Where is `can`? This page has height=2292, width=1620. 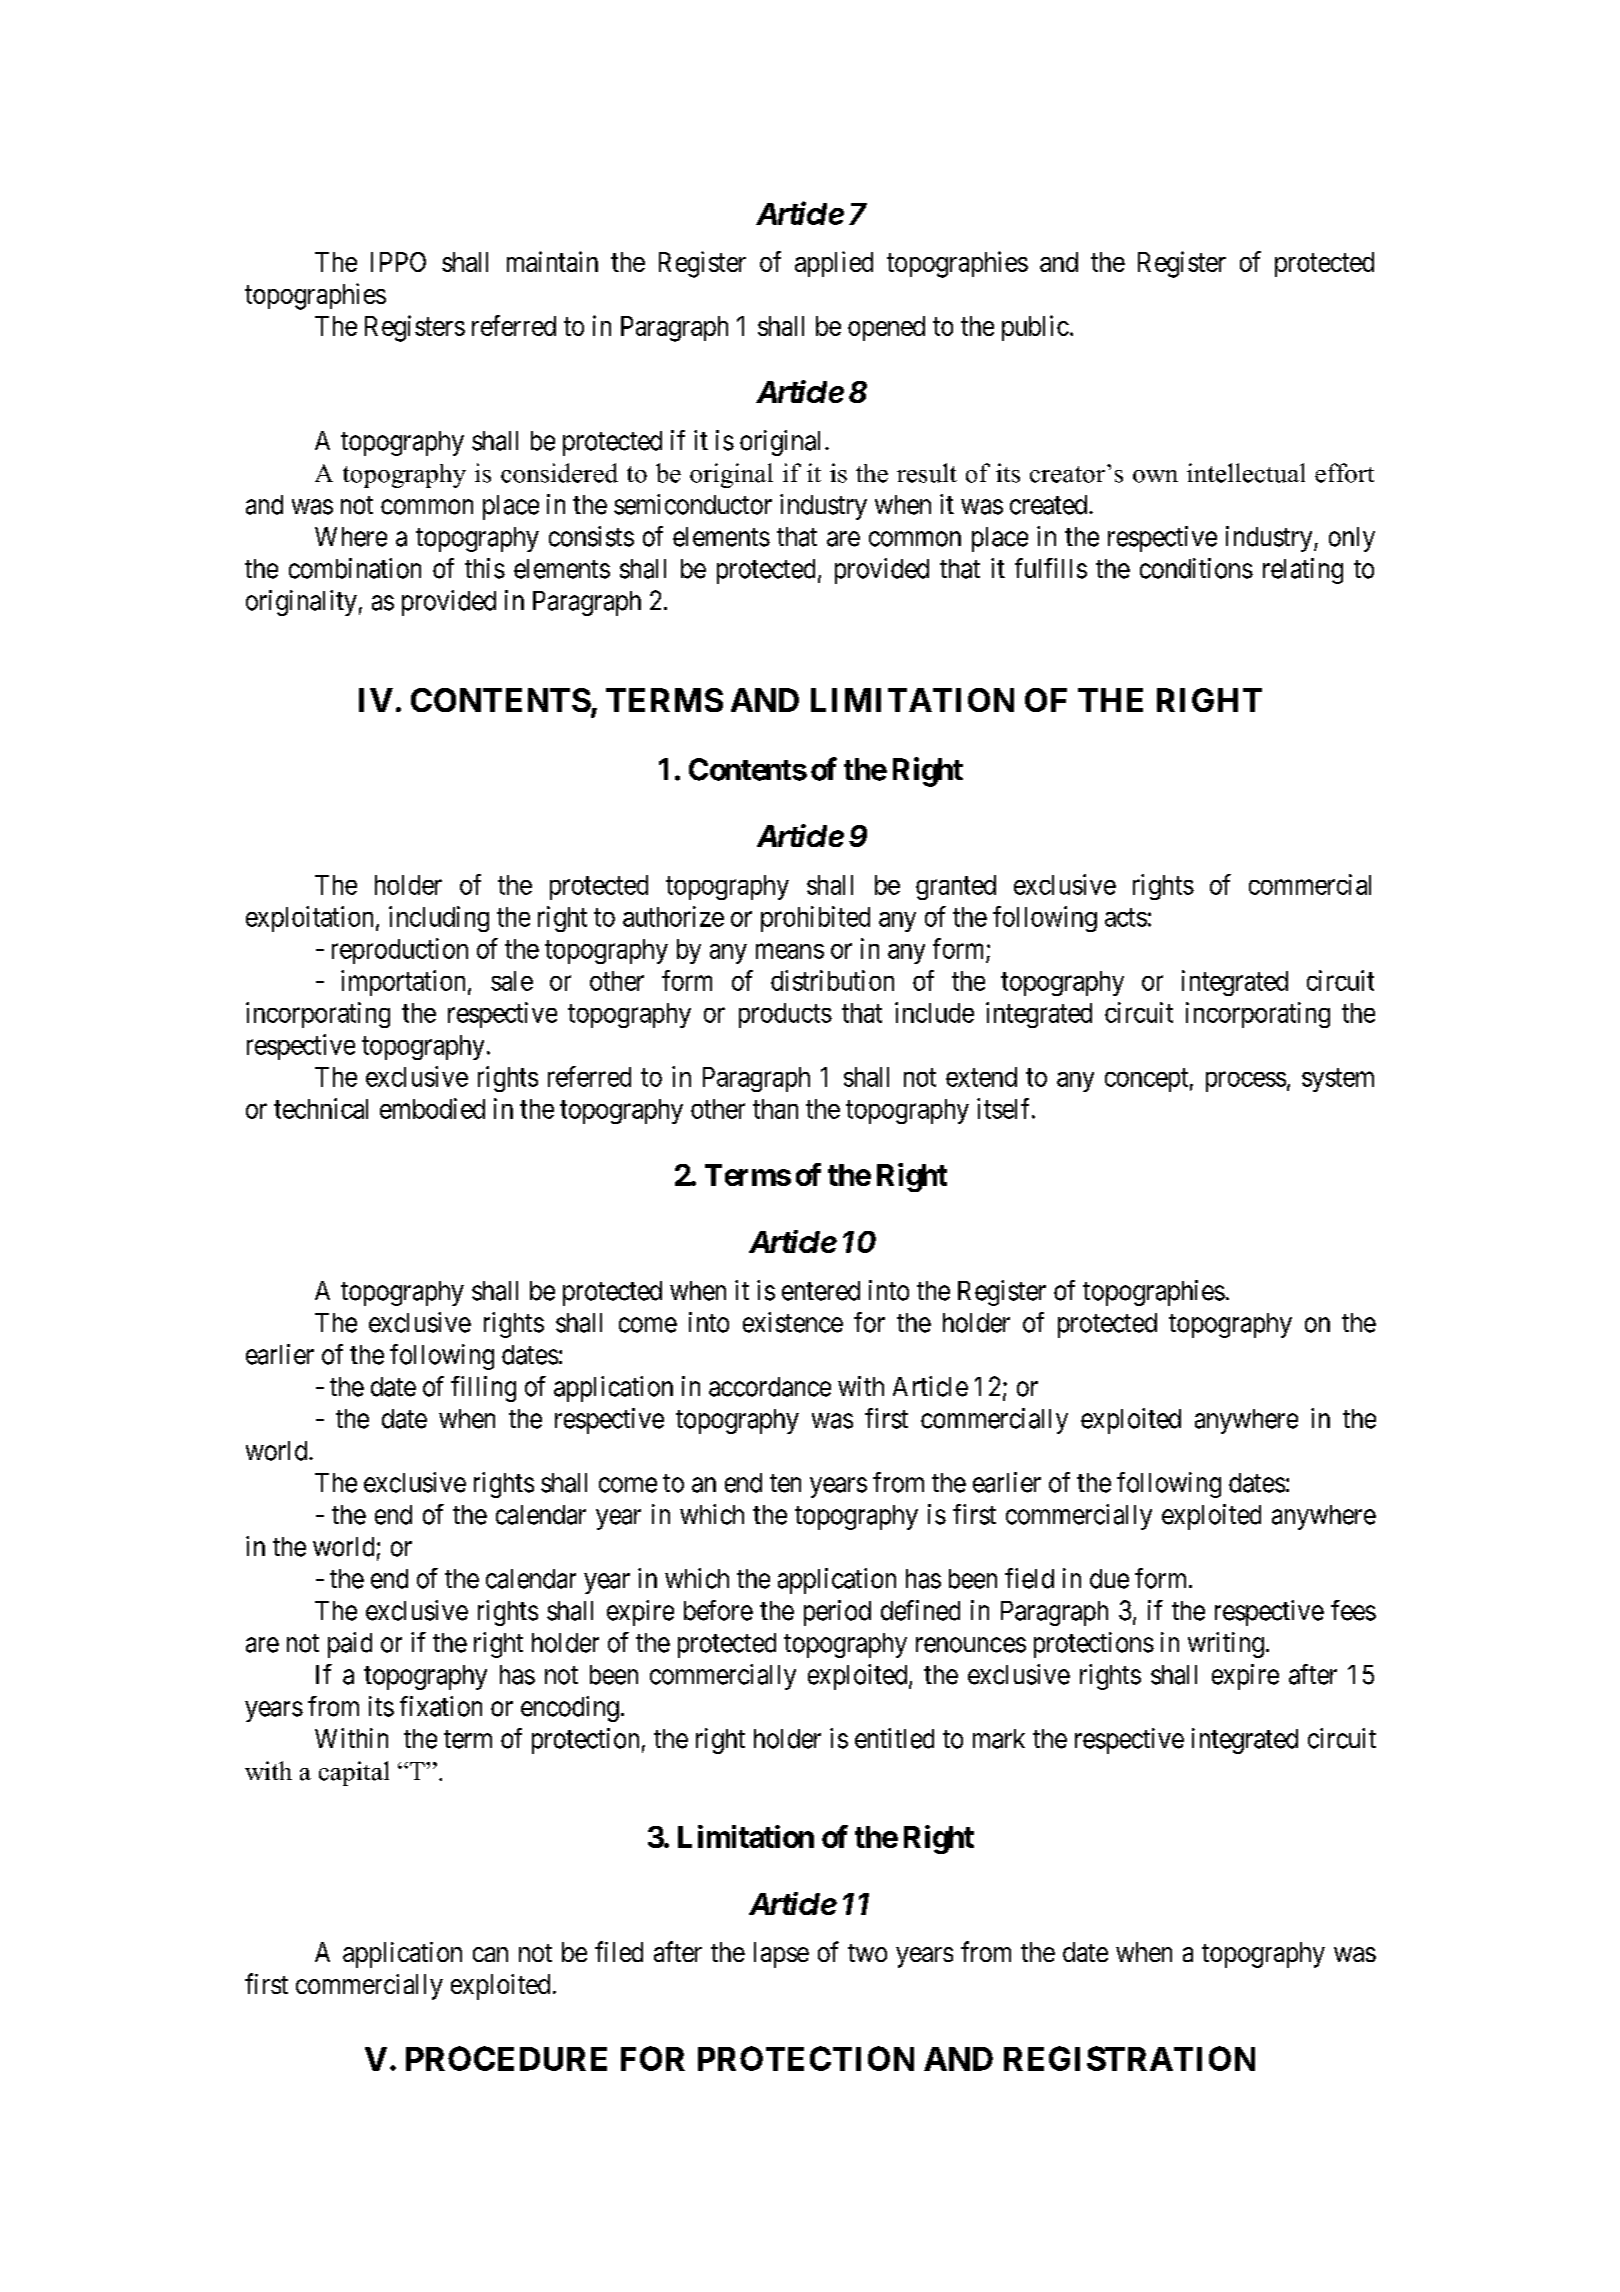
can is located at coordinates (490, 1954).
